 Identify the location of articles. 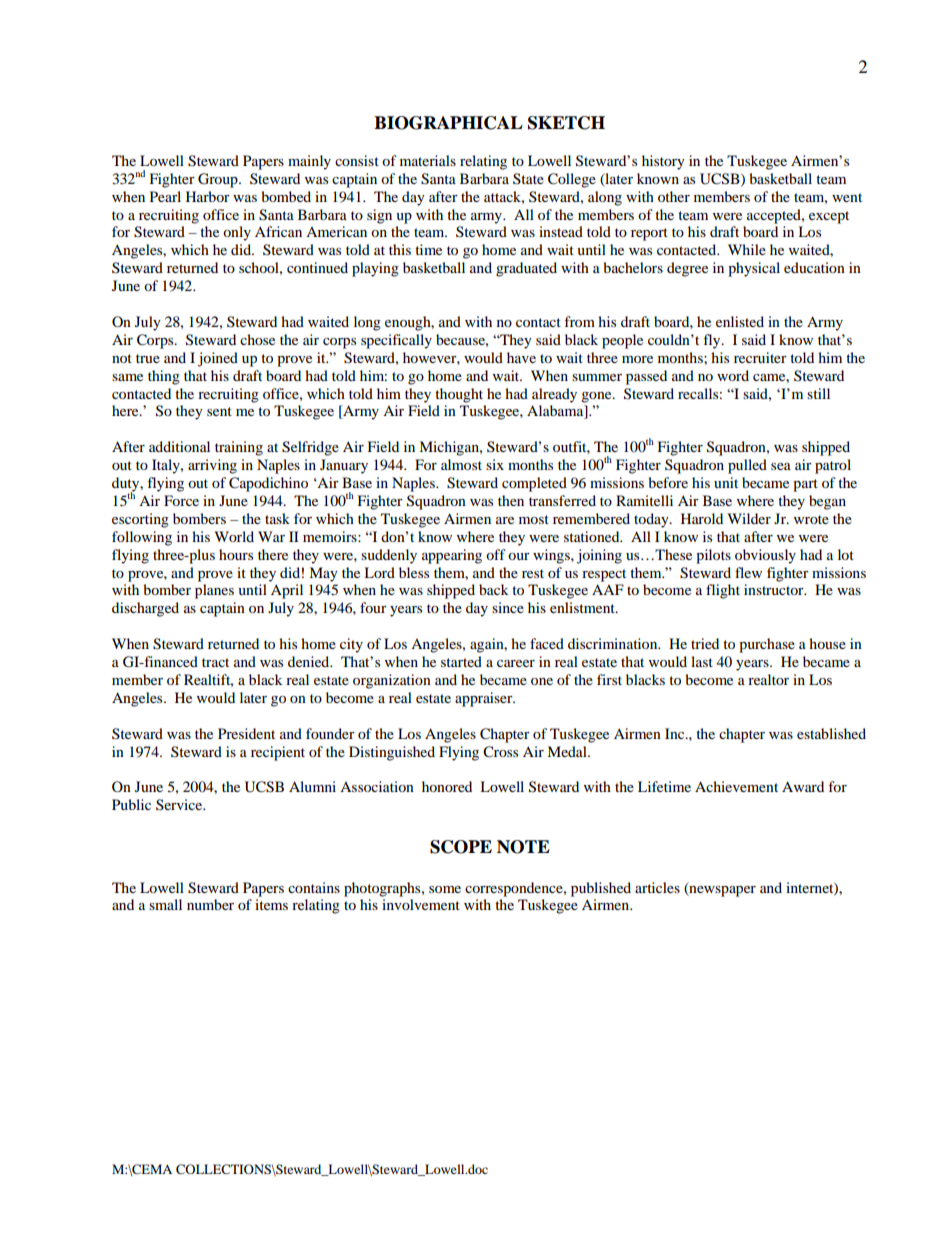
(657, 887).
